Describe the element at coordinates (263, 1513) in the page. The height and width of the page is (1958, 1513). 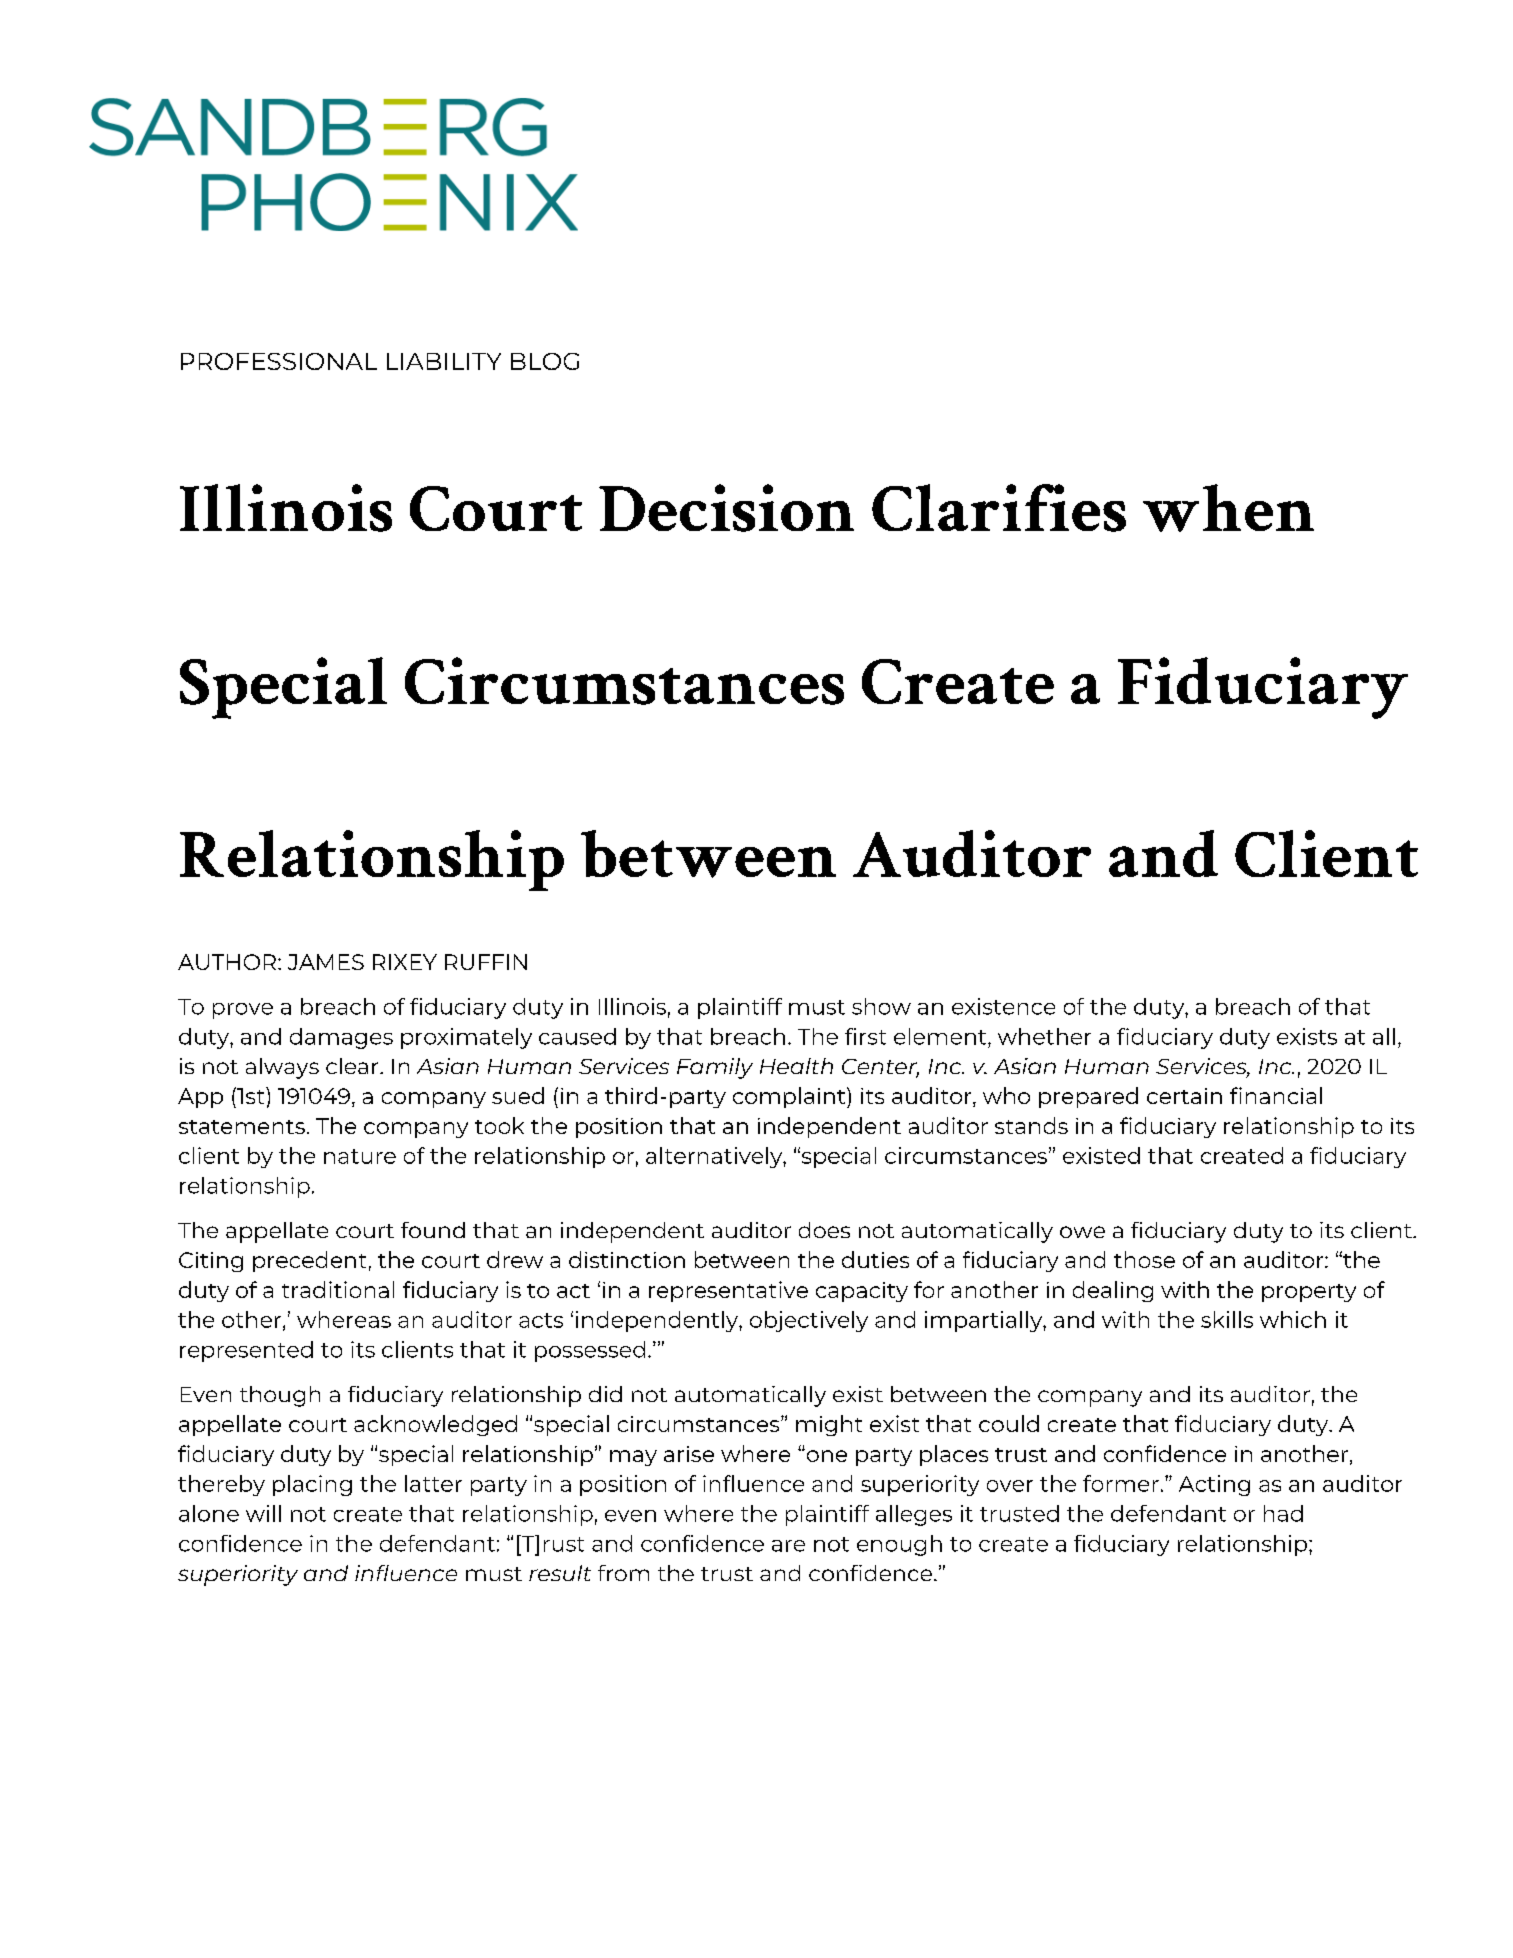
I see `will` at that location.
